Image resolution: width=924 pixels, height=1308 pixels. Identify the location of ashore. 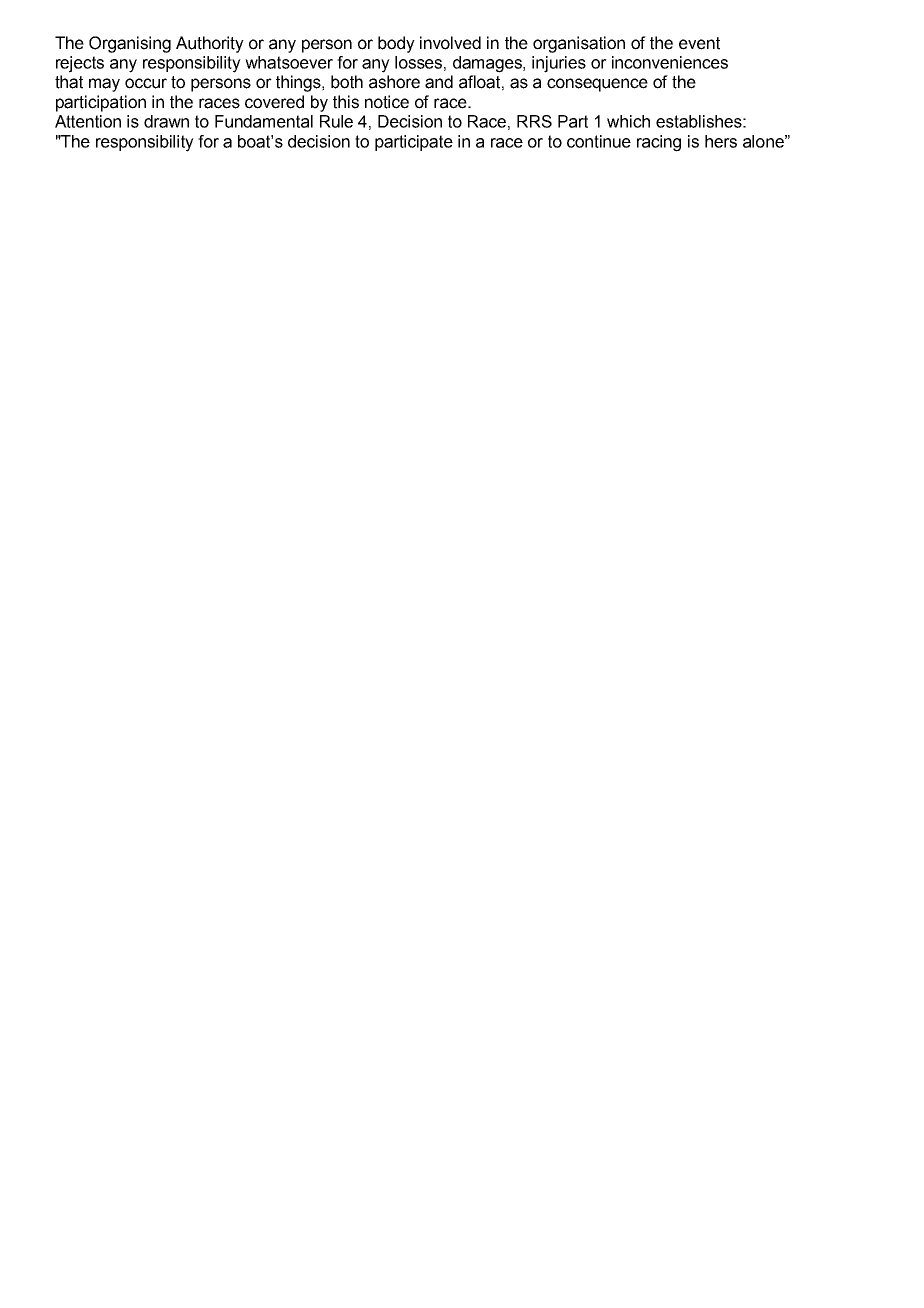
(394, 82).
